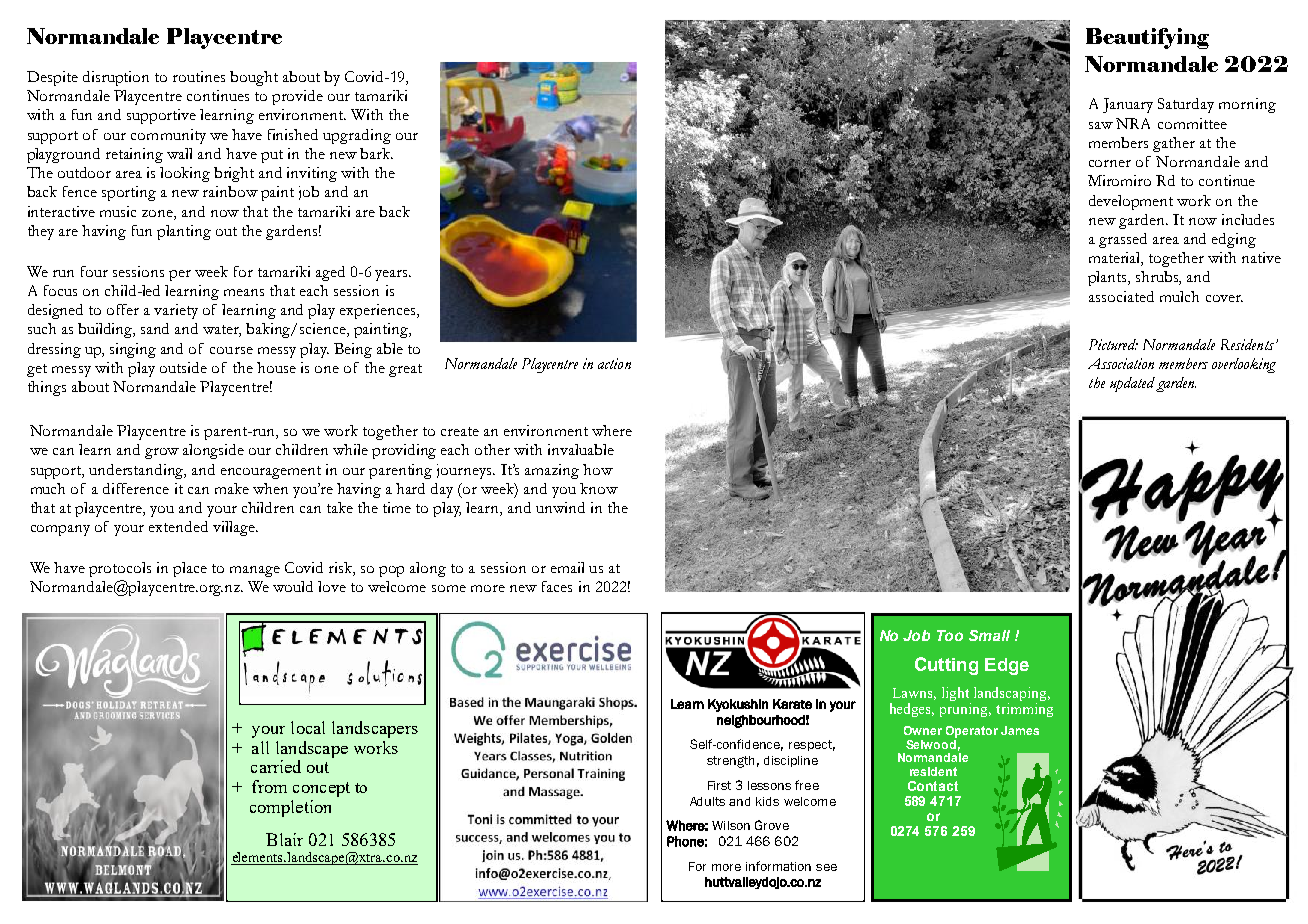 This screenshot has width=1308, height=924. Describe the element at coordinates (199, 76) in the screenshot. I see `routines` at that location.
